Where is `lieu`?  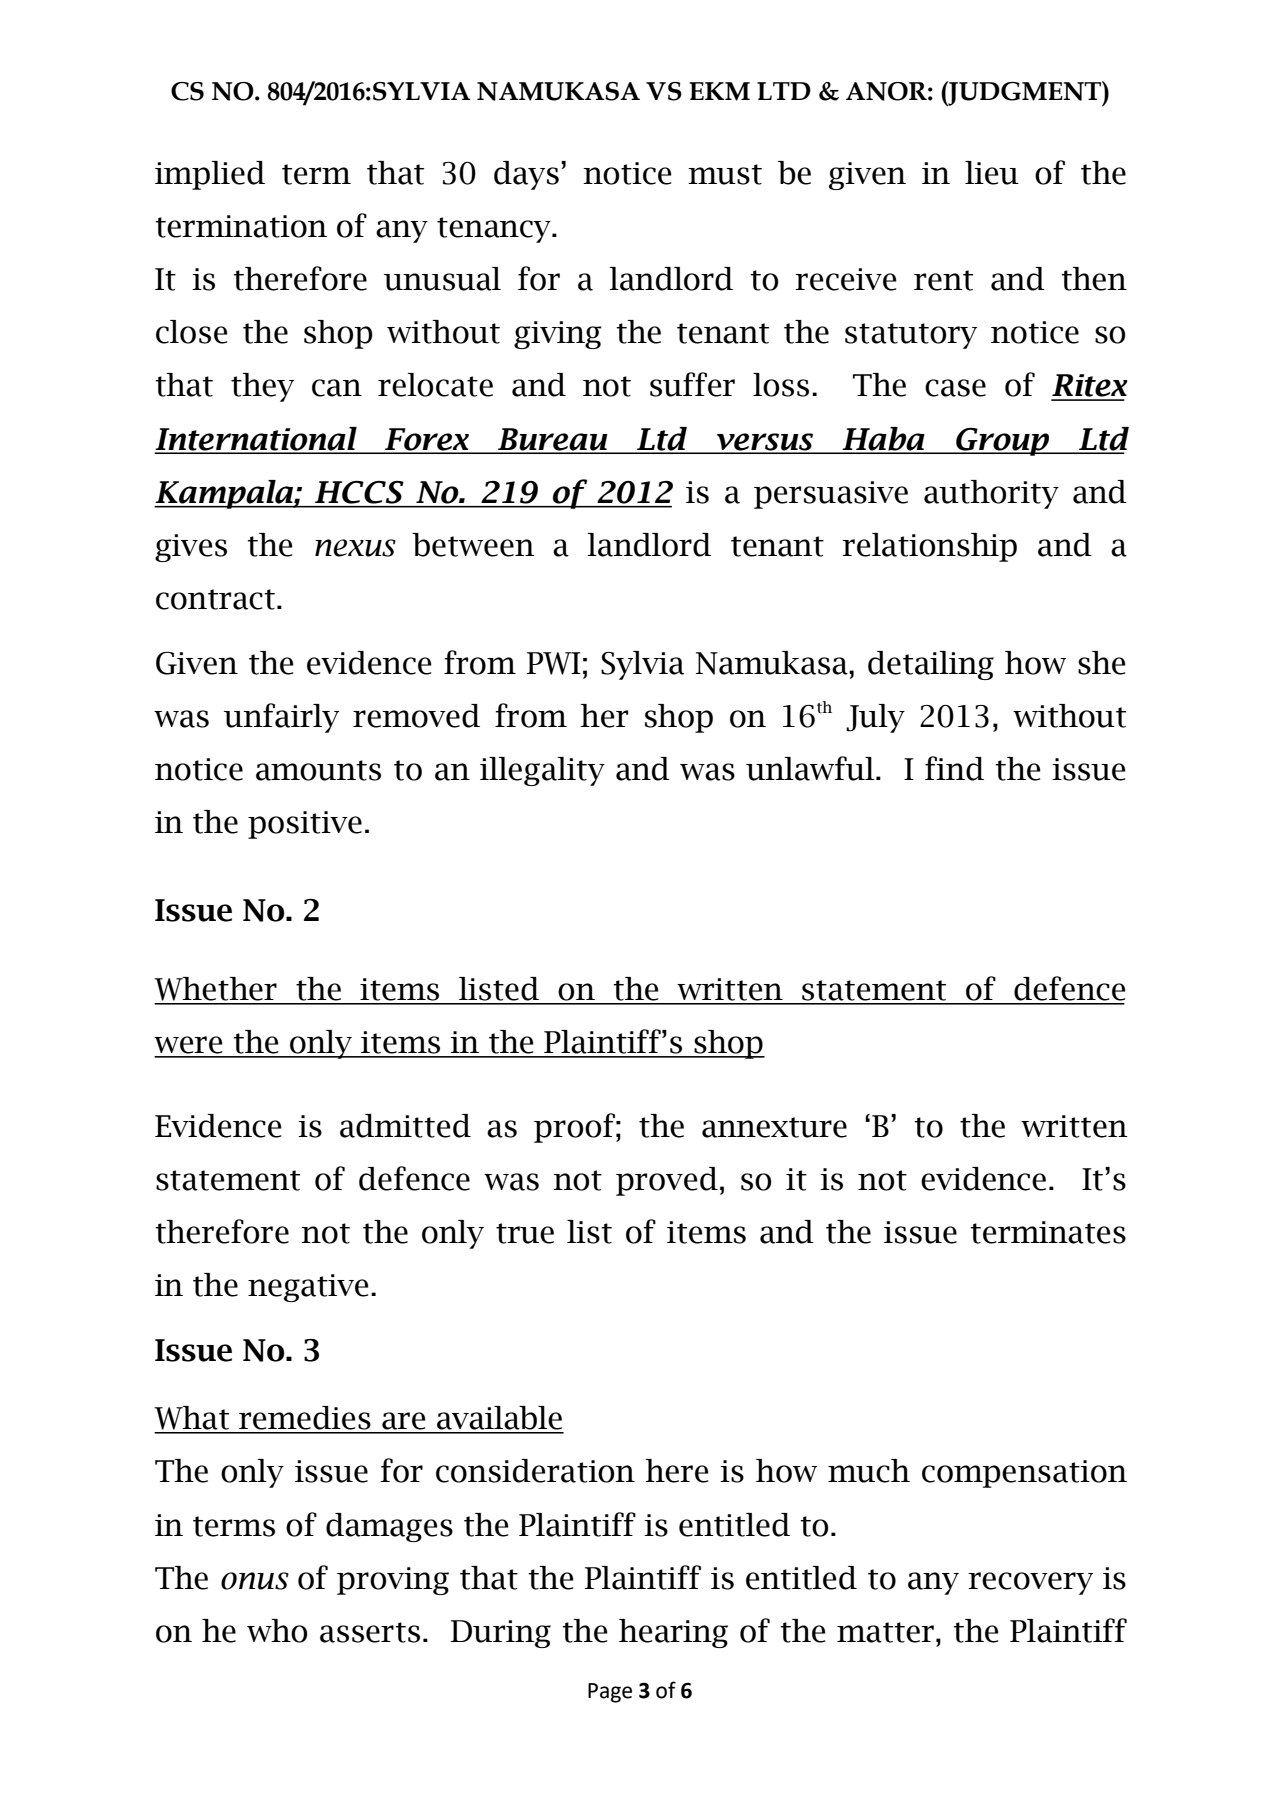
lieu is located at coordinates (992, 173).
